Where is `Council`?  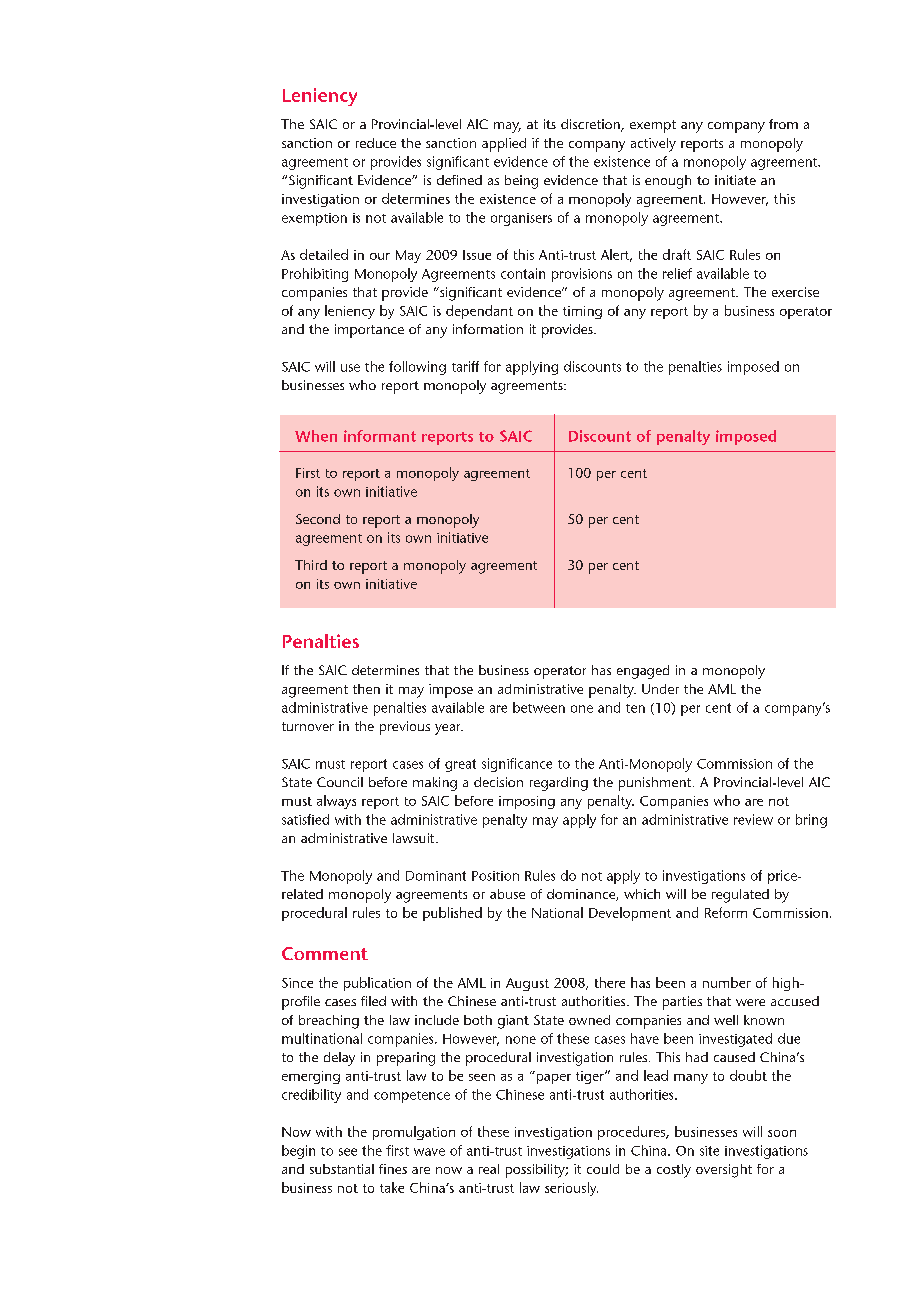 Council is located at coordinates (340, 782).
